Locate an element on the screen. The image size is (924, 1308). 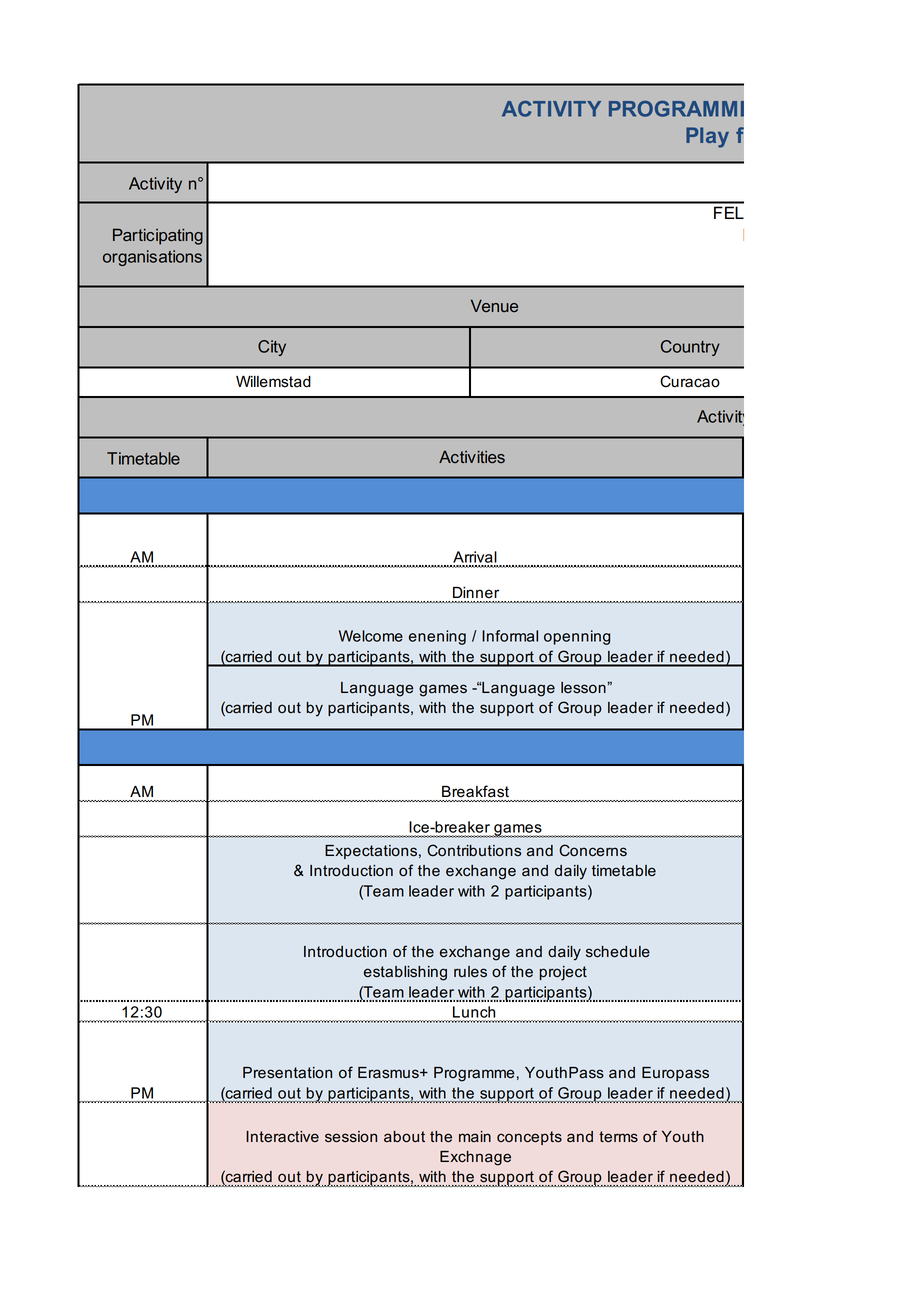
lesson is located at coordinates (584, 688).
